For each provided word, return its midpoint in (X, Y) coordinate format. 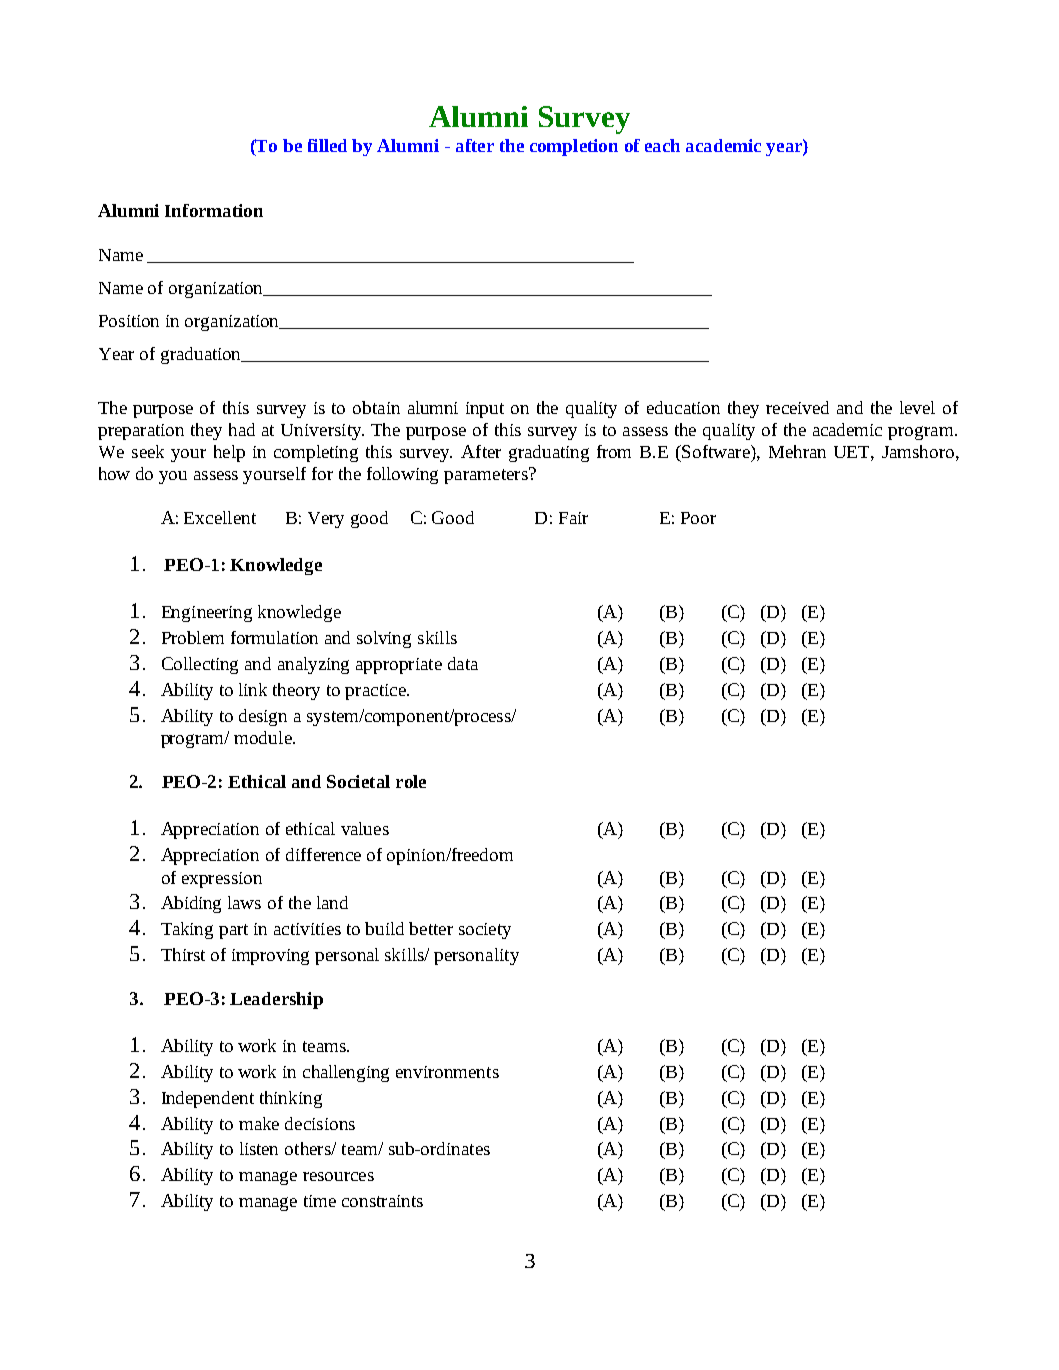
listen (259, 1148)
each (662, 145)
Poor (698, 518)
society (485, 931)
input (485, 410)
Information (214, 210)
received (797, 407)
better (431, 928)
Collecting (200, 665)
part (233, 931)
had (242, 429)
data (463, 663)
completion (574, 147)
